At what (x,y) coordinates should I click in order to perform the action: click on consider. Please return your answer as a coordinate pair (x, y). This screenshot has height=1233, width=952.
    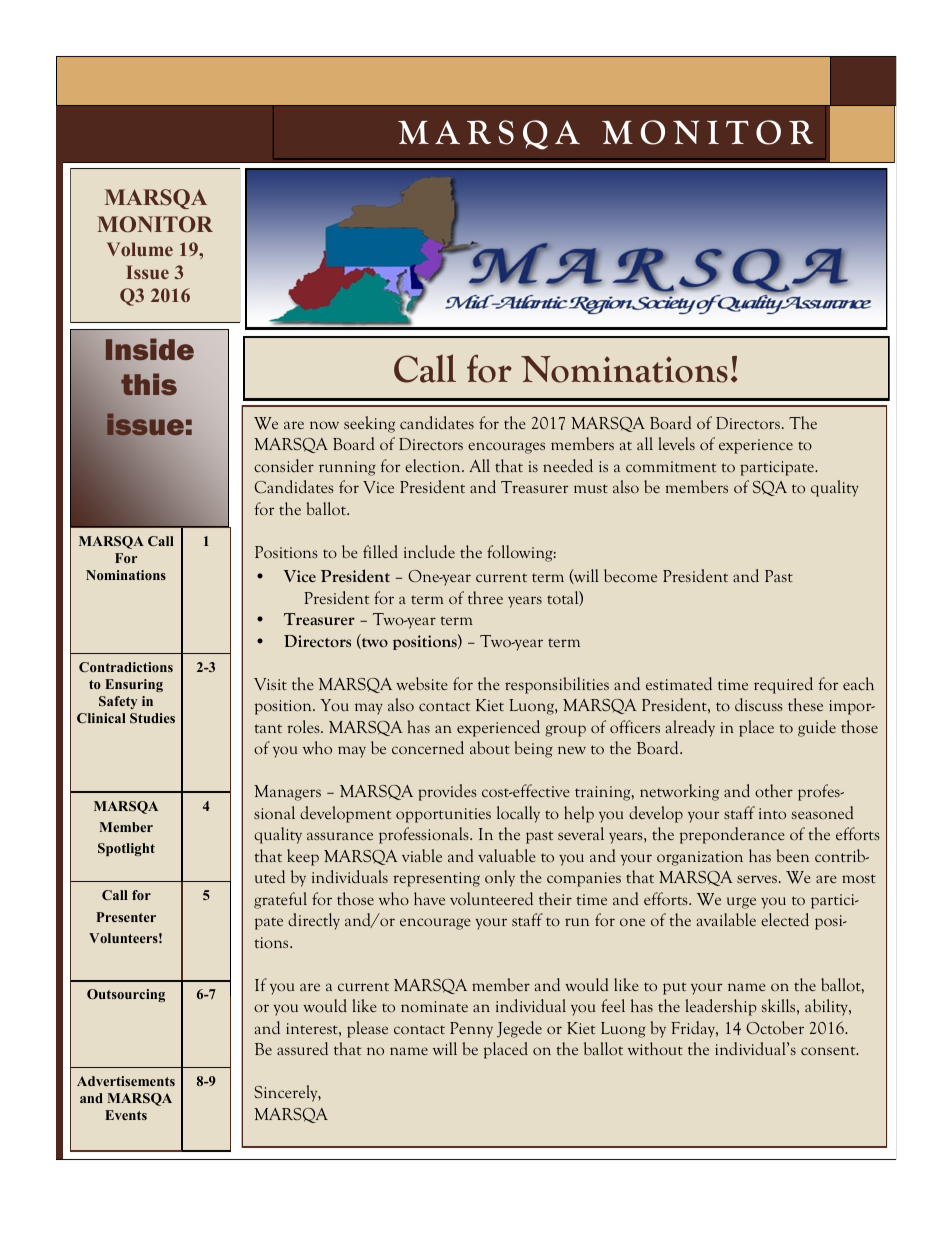
    Looking at the image, I should click on (284, 465).
